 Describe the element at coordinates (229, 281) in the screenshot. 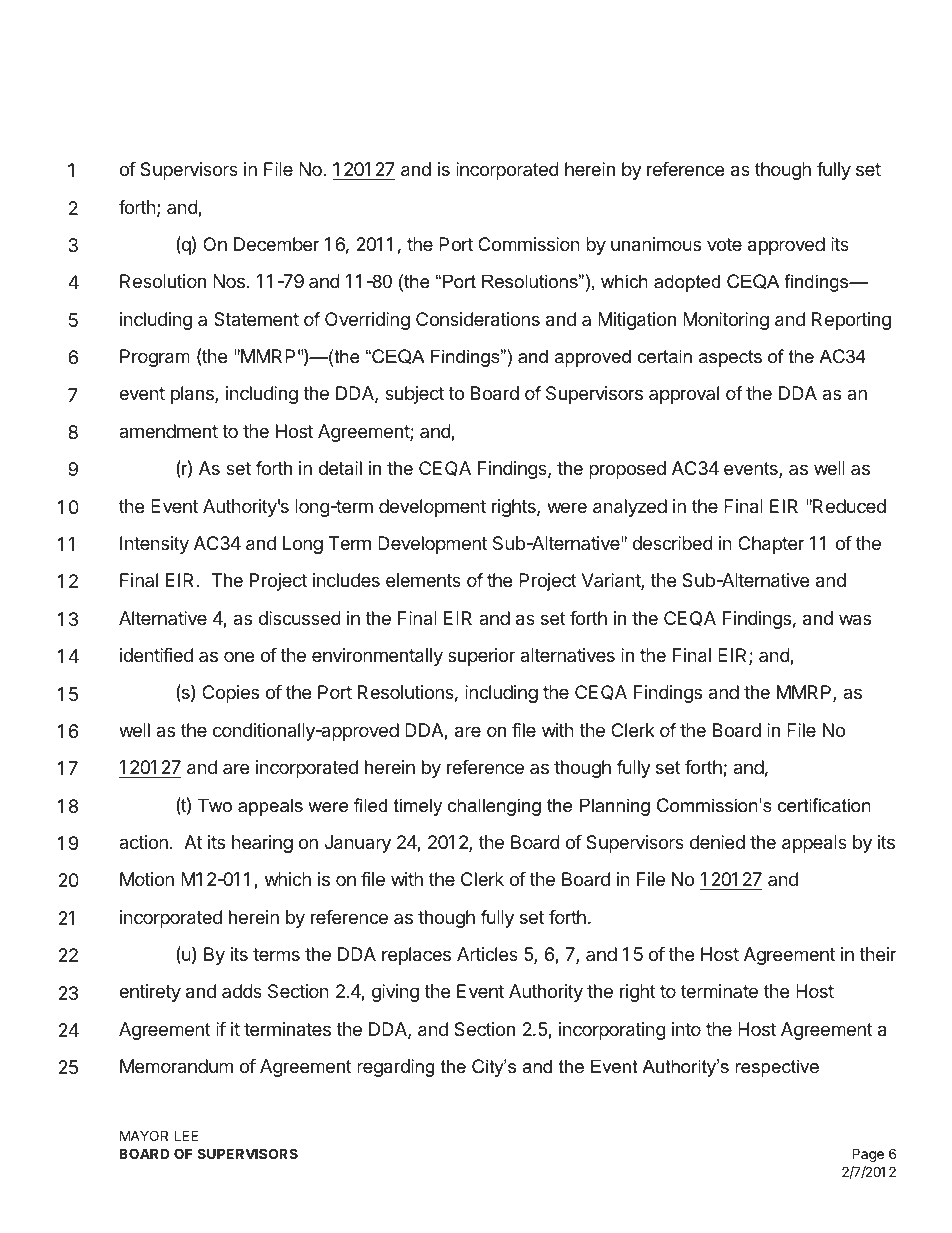

I see `Nos` at that location.
